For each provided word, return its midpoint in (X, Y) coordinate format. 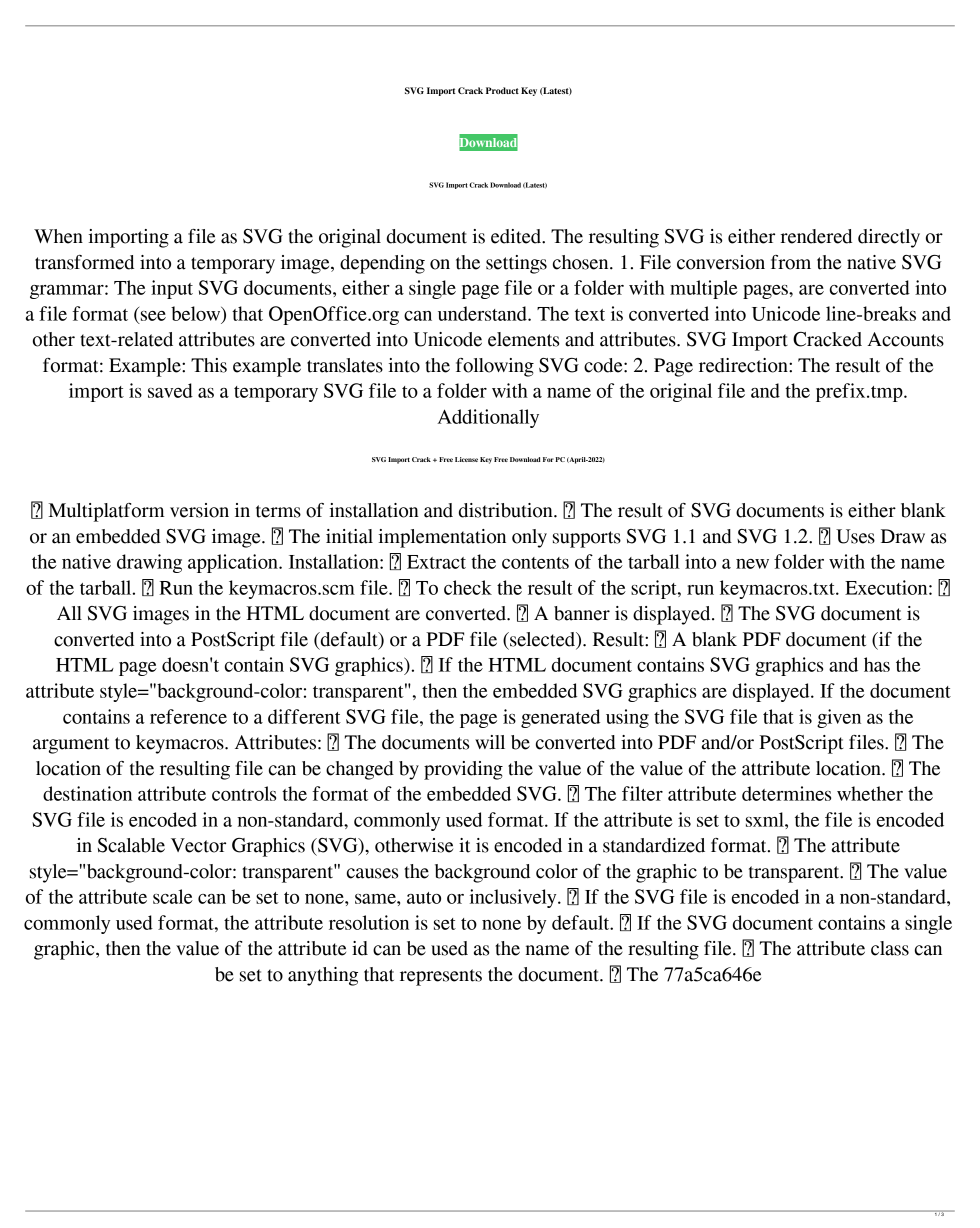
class (890, 948)
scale (173, 896)
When (58, 236)
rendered (816, 236)
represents (441, 977)
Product (502, 90)
